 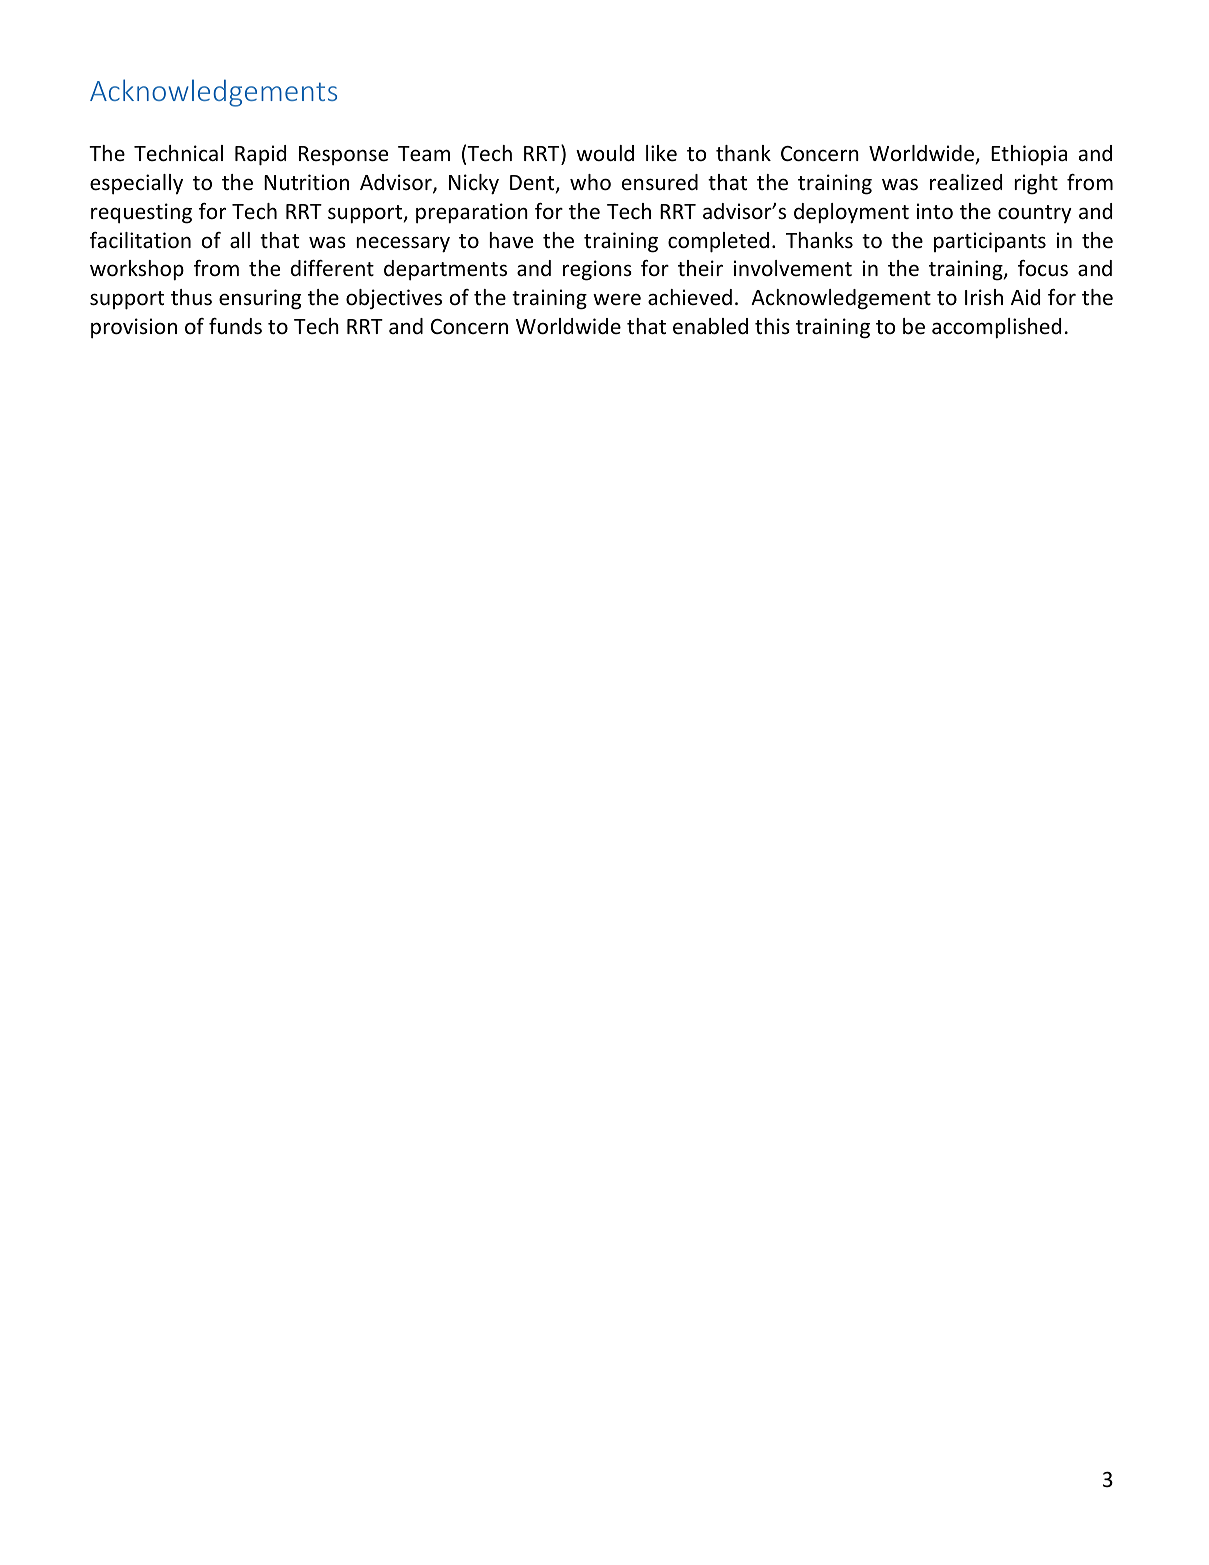 What do you see at coordinates (710, 326) in the document?
I see `enabled` at bounding box center [710, 326].
